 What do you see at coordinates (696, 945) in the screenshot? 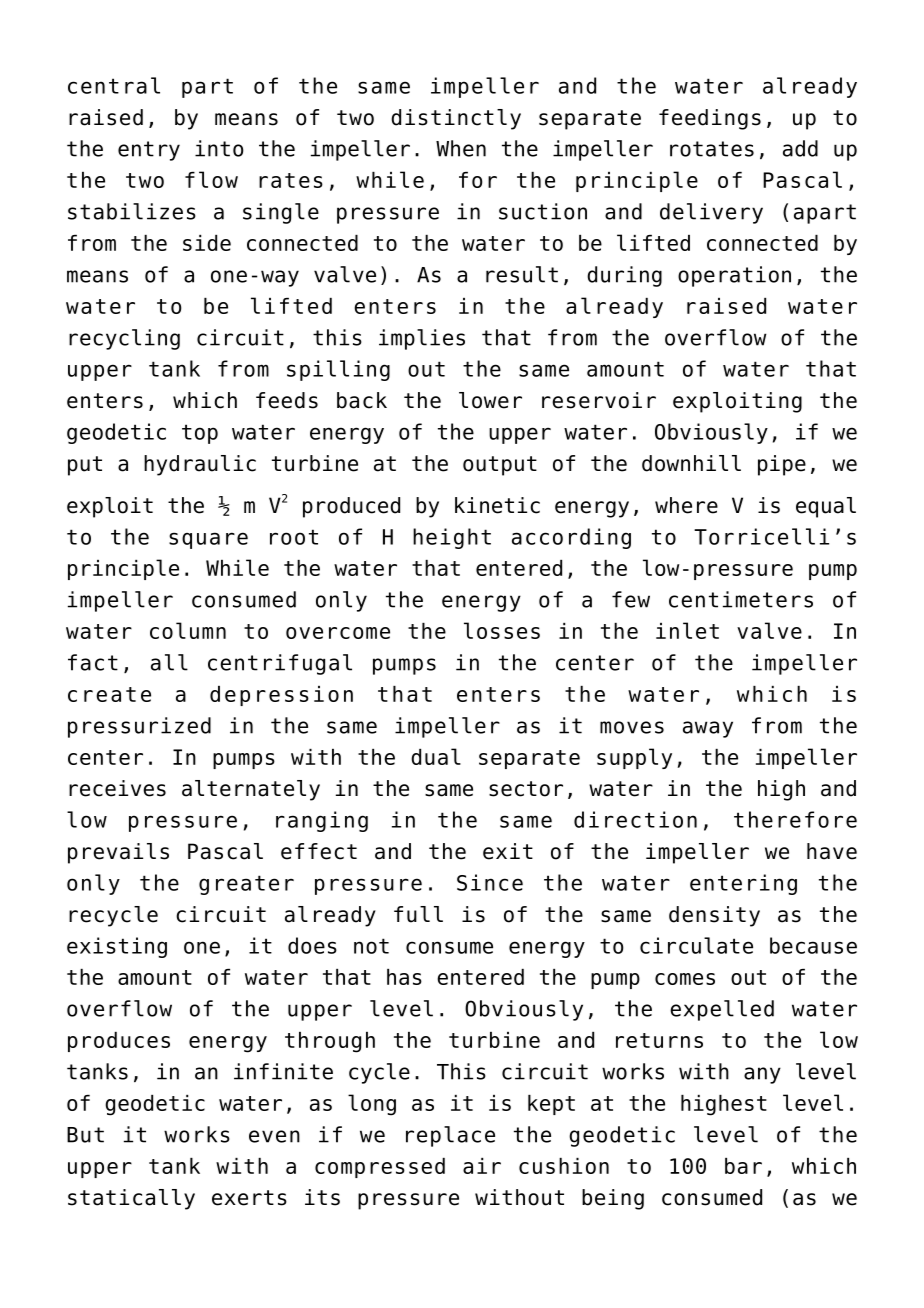
I see `circulate` at bounding box center [696, 945].
